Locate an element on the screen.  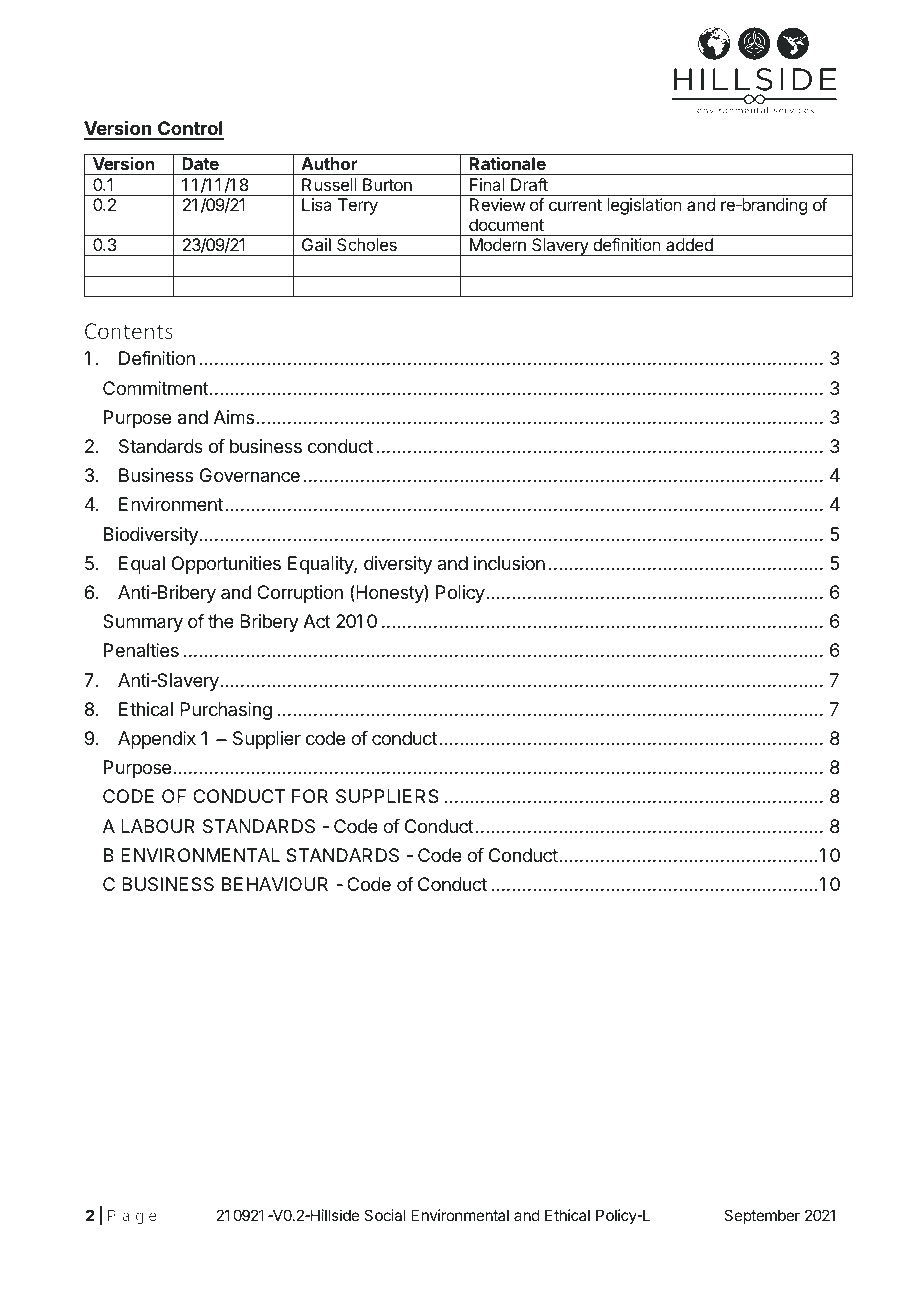
legislation is located at coordinates (644, 206).
